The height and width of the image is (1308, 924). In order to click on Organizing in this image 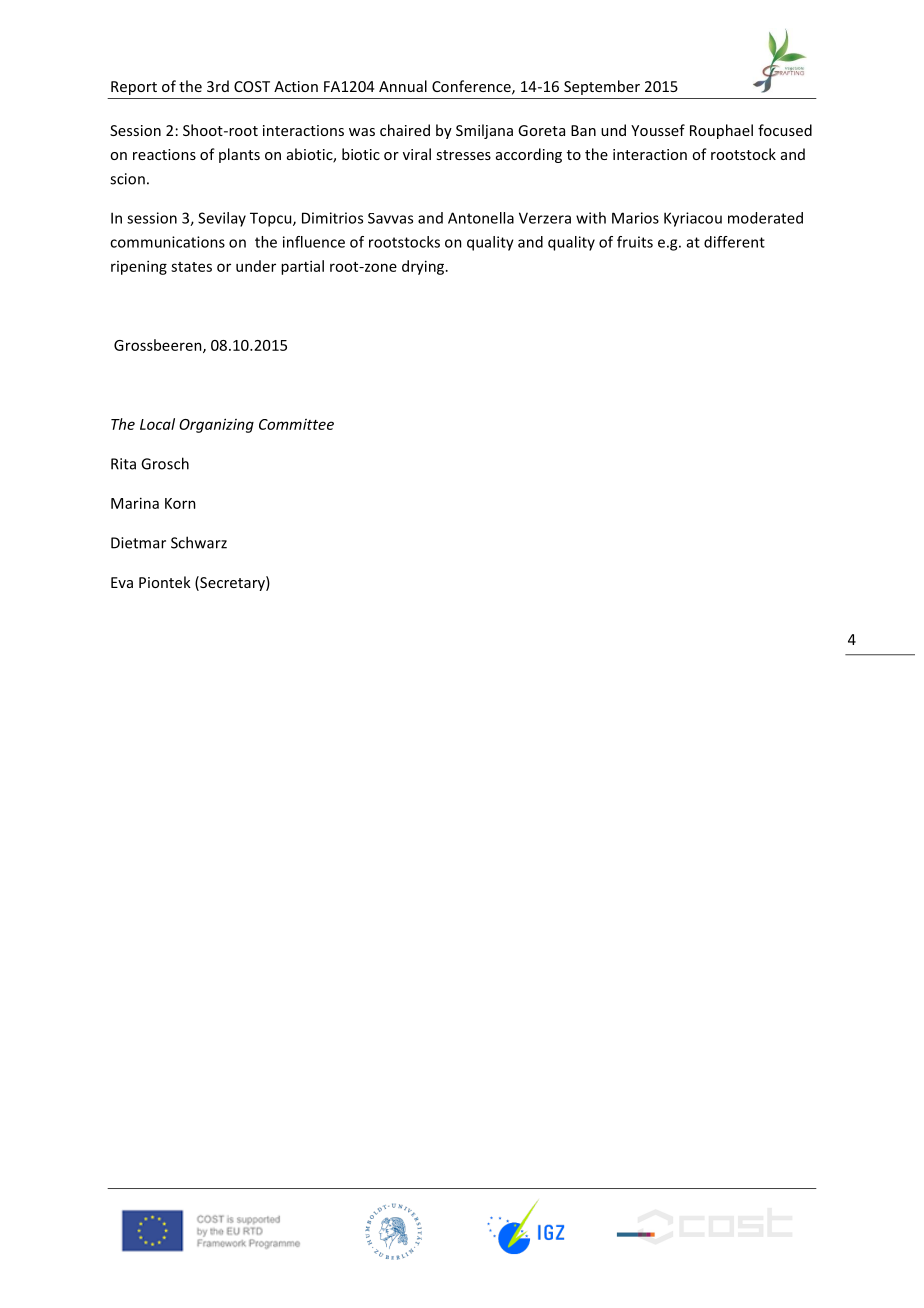, I will do `click(216, 425)`.
